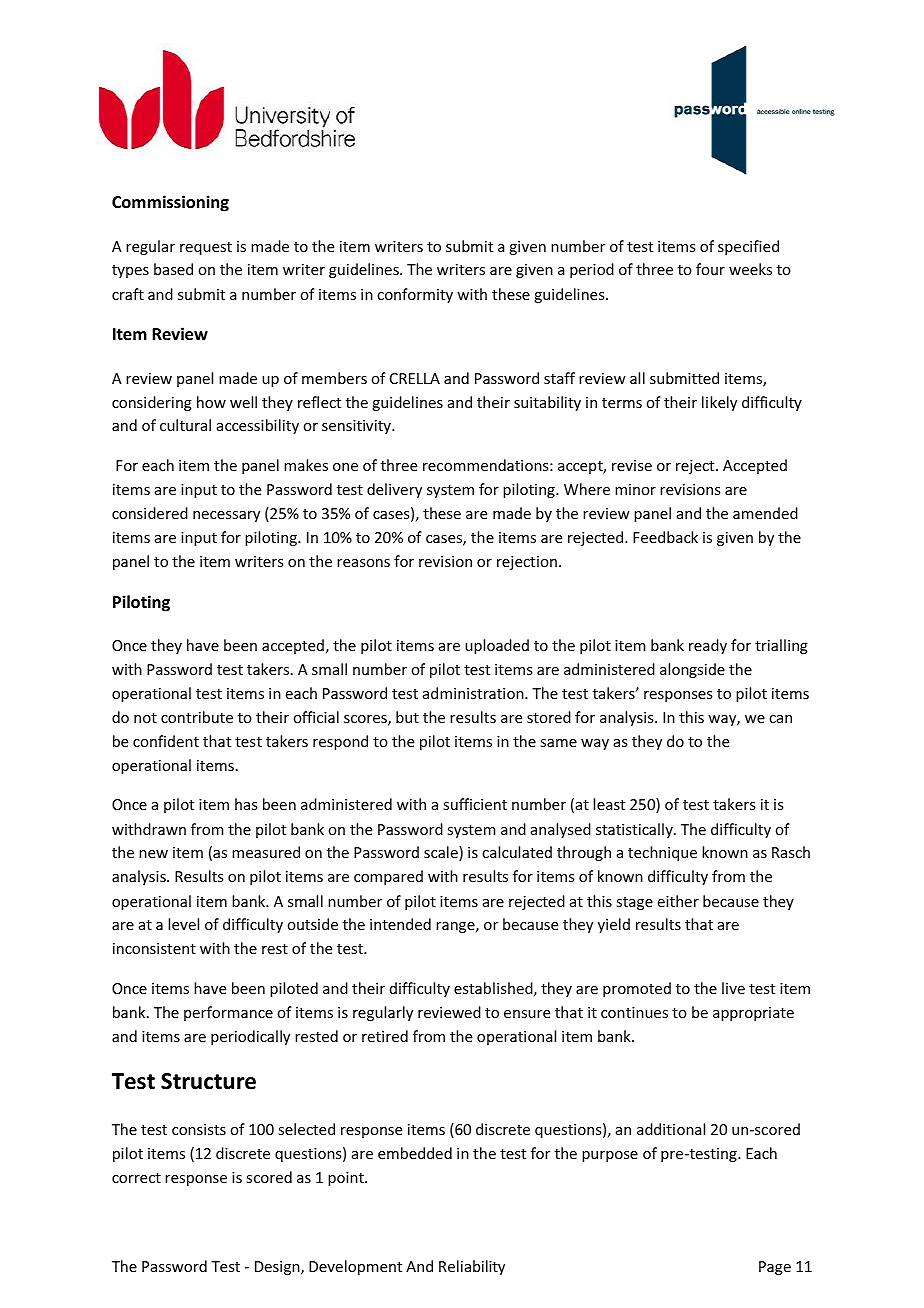  Describe the element at coordinates (710, 269) in the page. I see `four` at that location.
